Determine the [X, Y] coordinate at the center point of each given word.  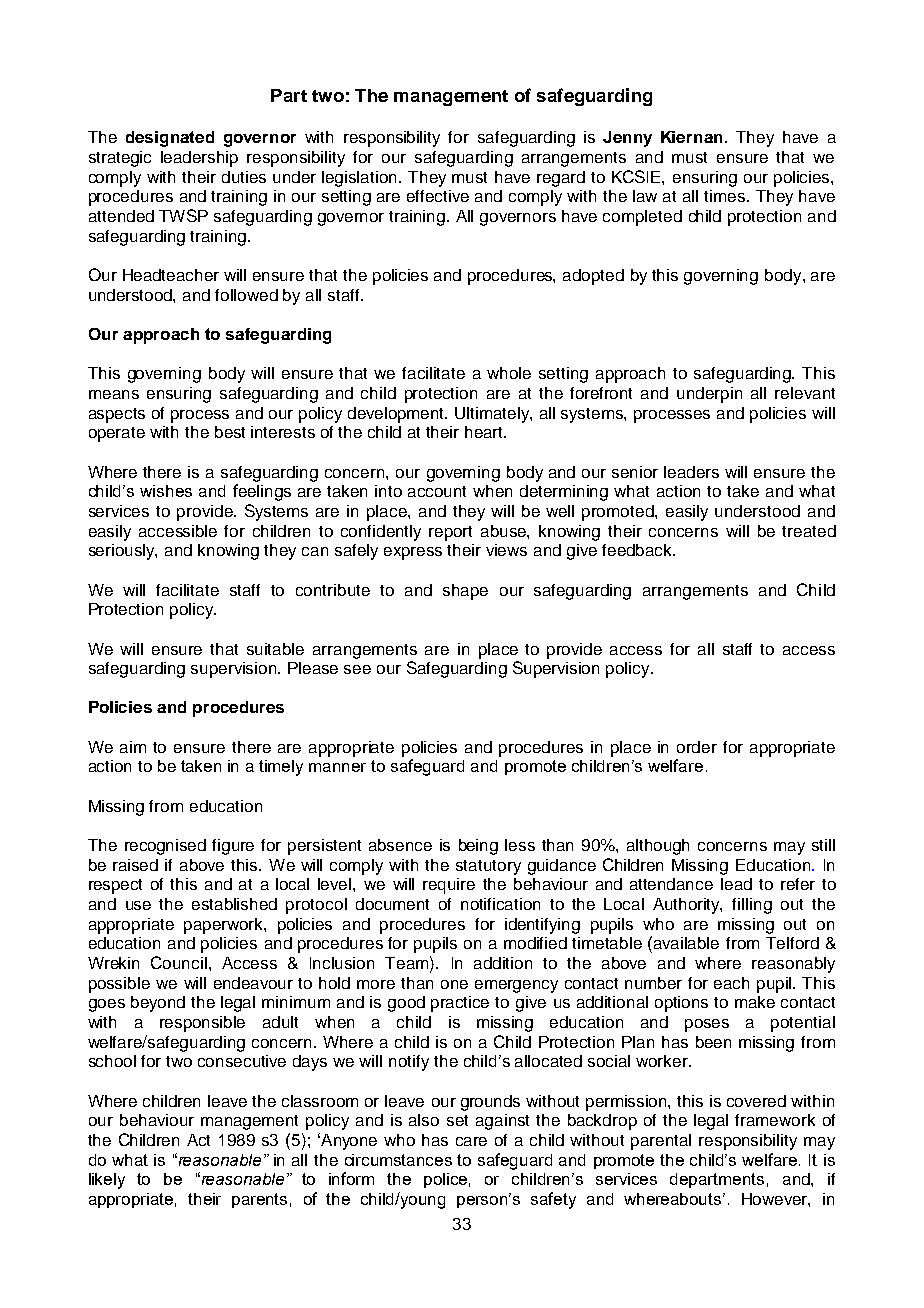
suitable [275, 649]
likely [107, 1181]
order [697, 747]
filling [752, 906]
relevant [805, 393]
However [776, 1200]
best [230, 432]
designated [170, 139]
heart [485, 432]
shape [465, 592]
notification [500, 904]
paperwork [224, 926]
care [471, 1141]
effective [438, 196]
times [724, 196]
